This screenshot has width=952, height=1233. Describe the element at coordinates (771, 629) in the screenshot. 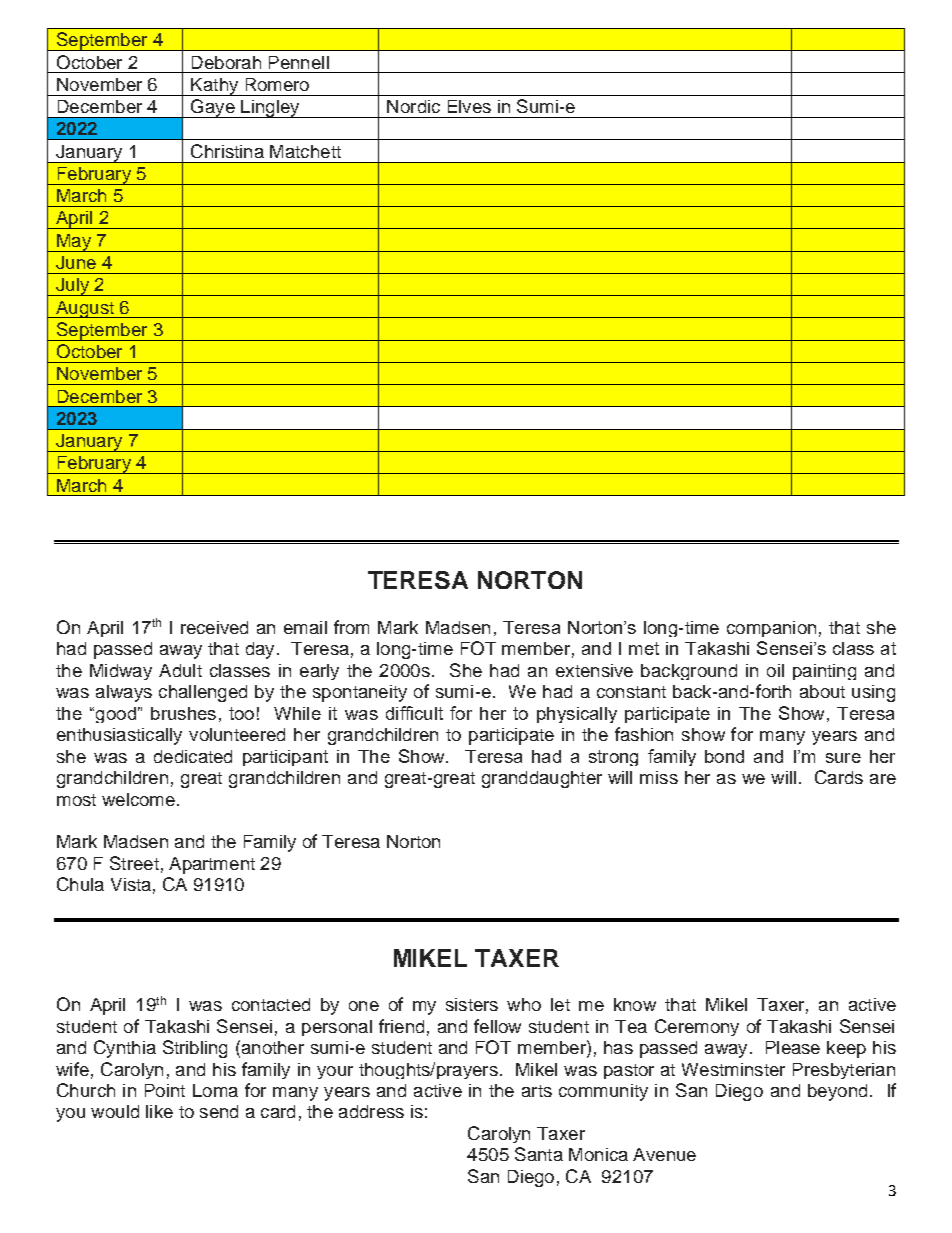

I see `companion` at that location.
